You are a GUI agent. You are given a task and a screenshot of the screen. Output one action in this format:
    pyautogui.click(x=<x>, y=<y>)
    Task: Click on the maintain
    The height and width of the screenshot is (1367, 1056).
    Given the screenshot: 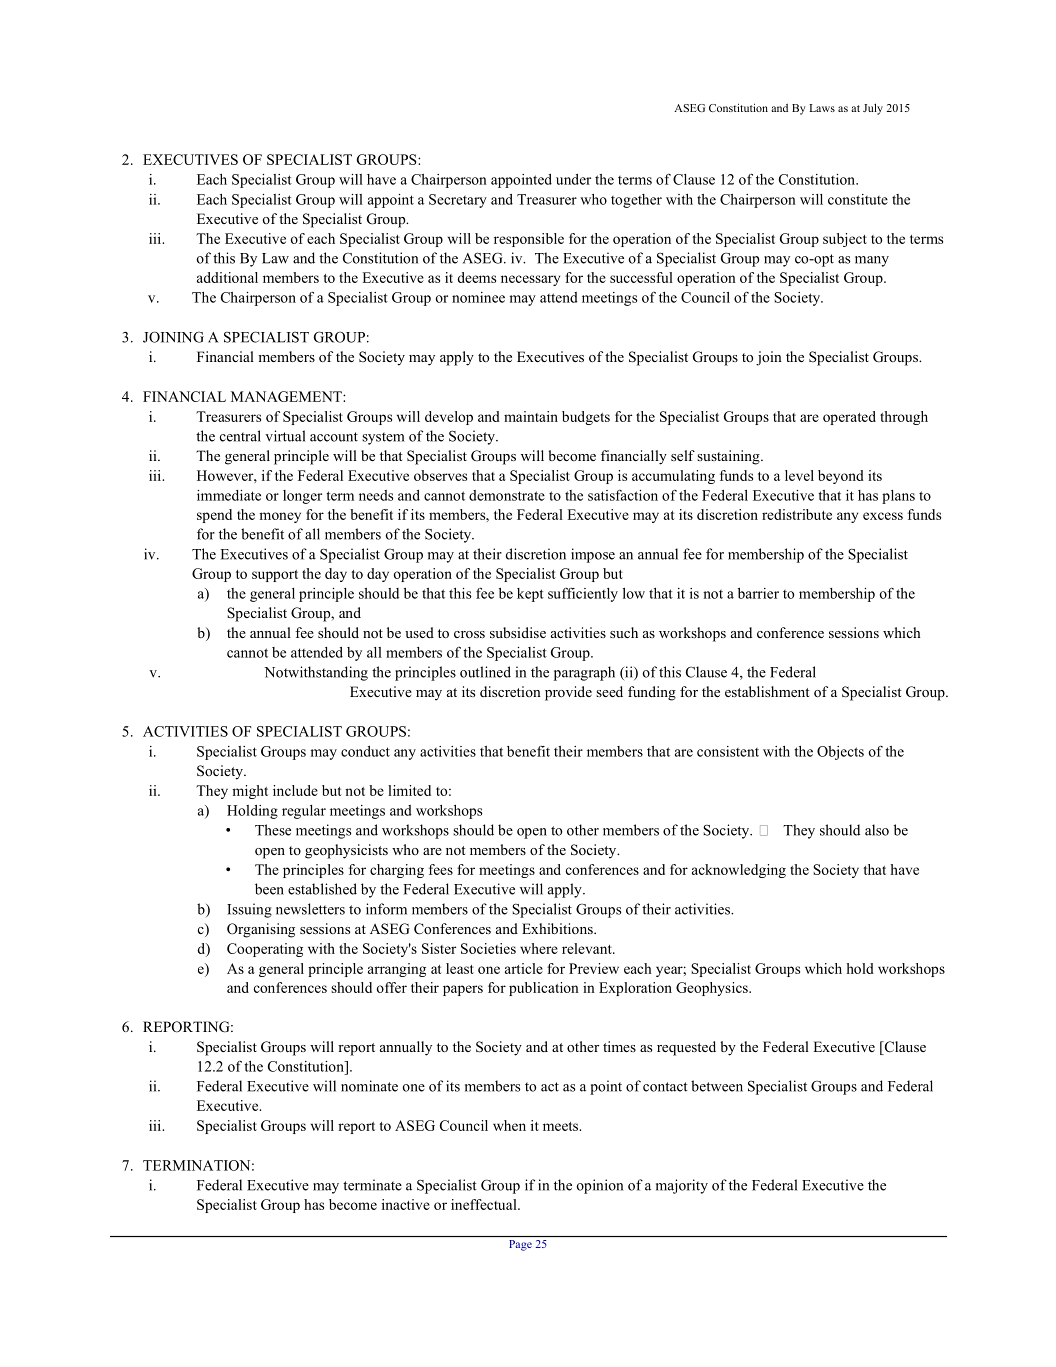 What is the action you would take?
    pyautogui.click(x=531, y=416)
